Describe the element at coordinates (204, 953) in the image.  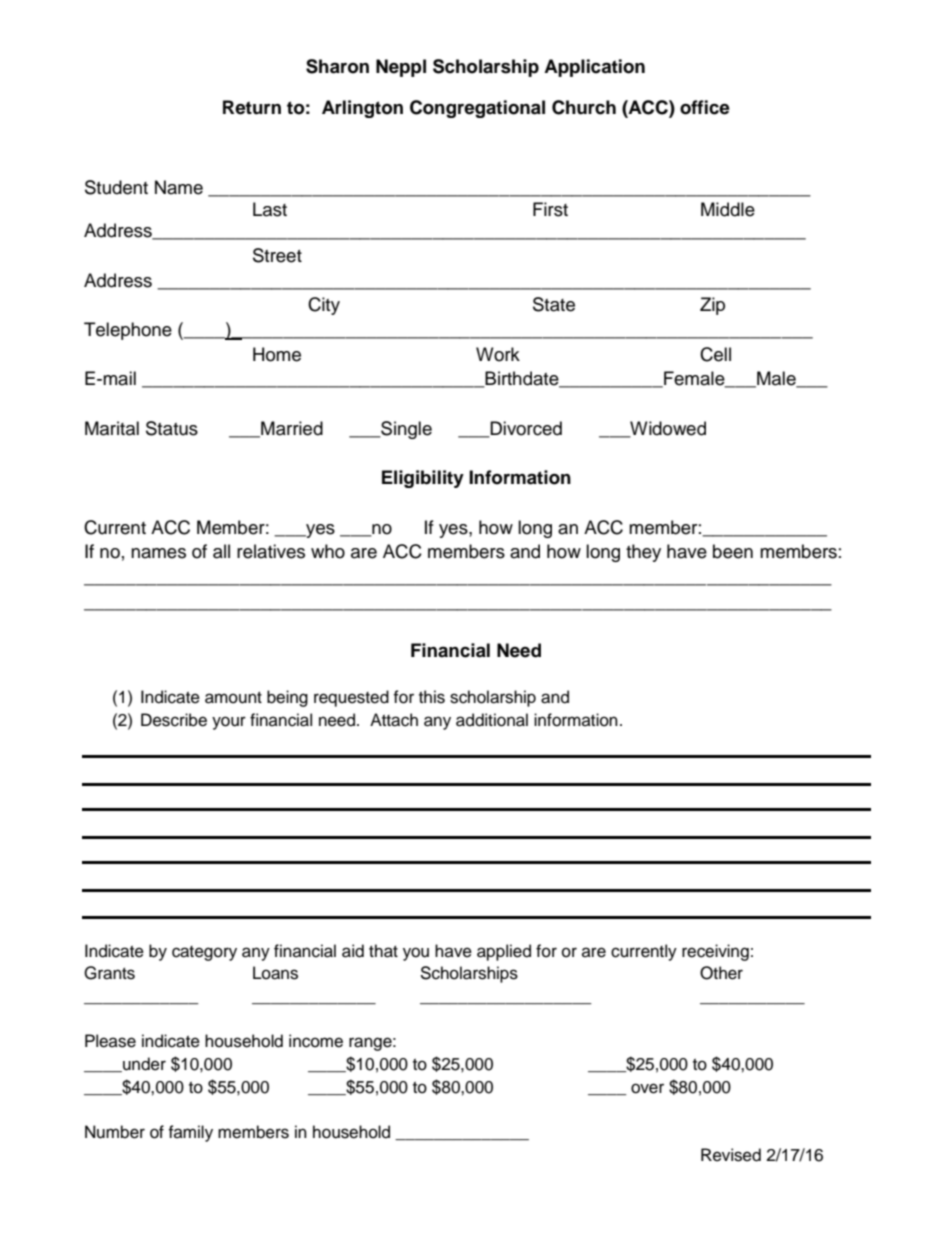
I see `category` at that location.
